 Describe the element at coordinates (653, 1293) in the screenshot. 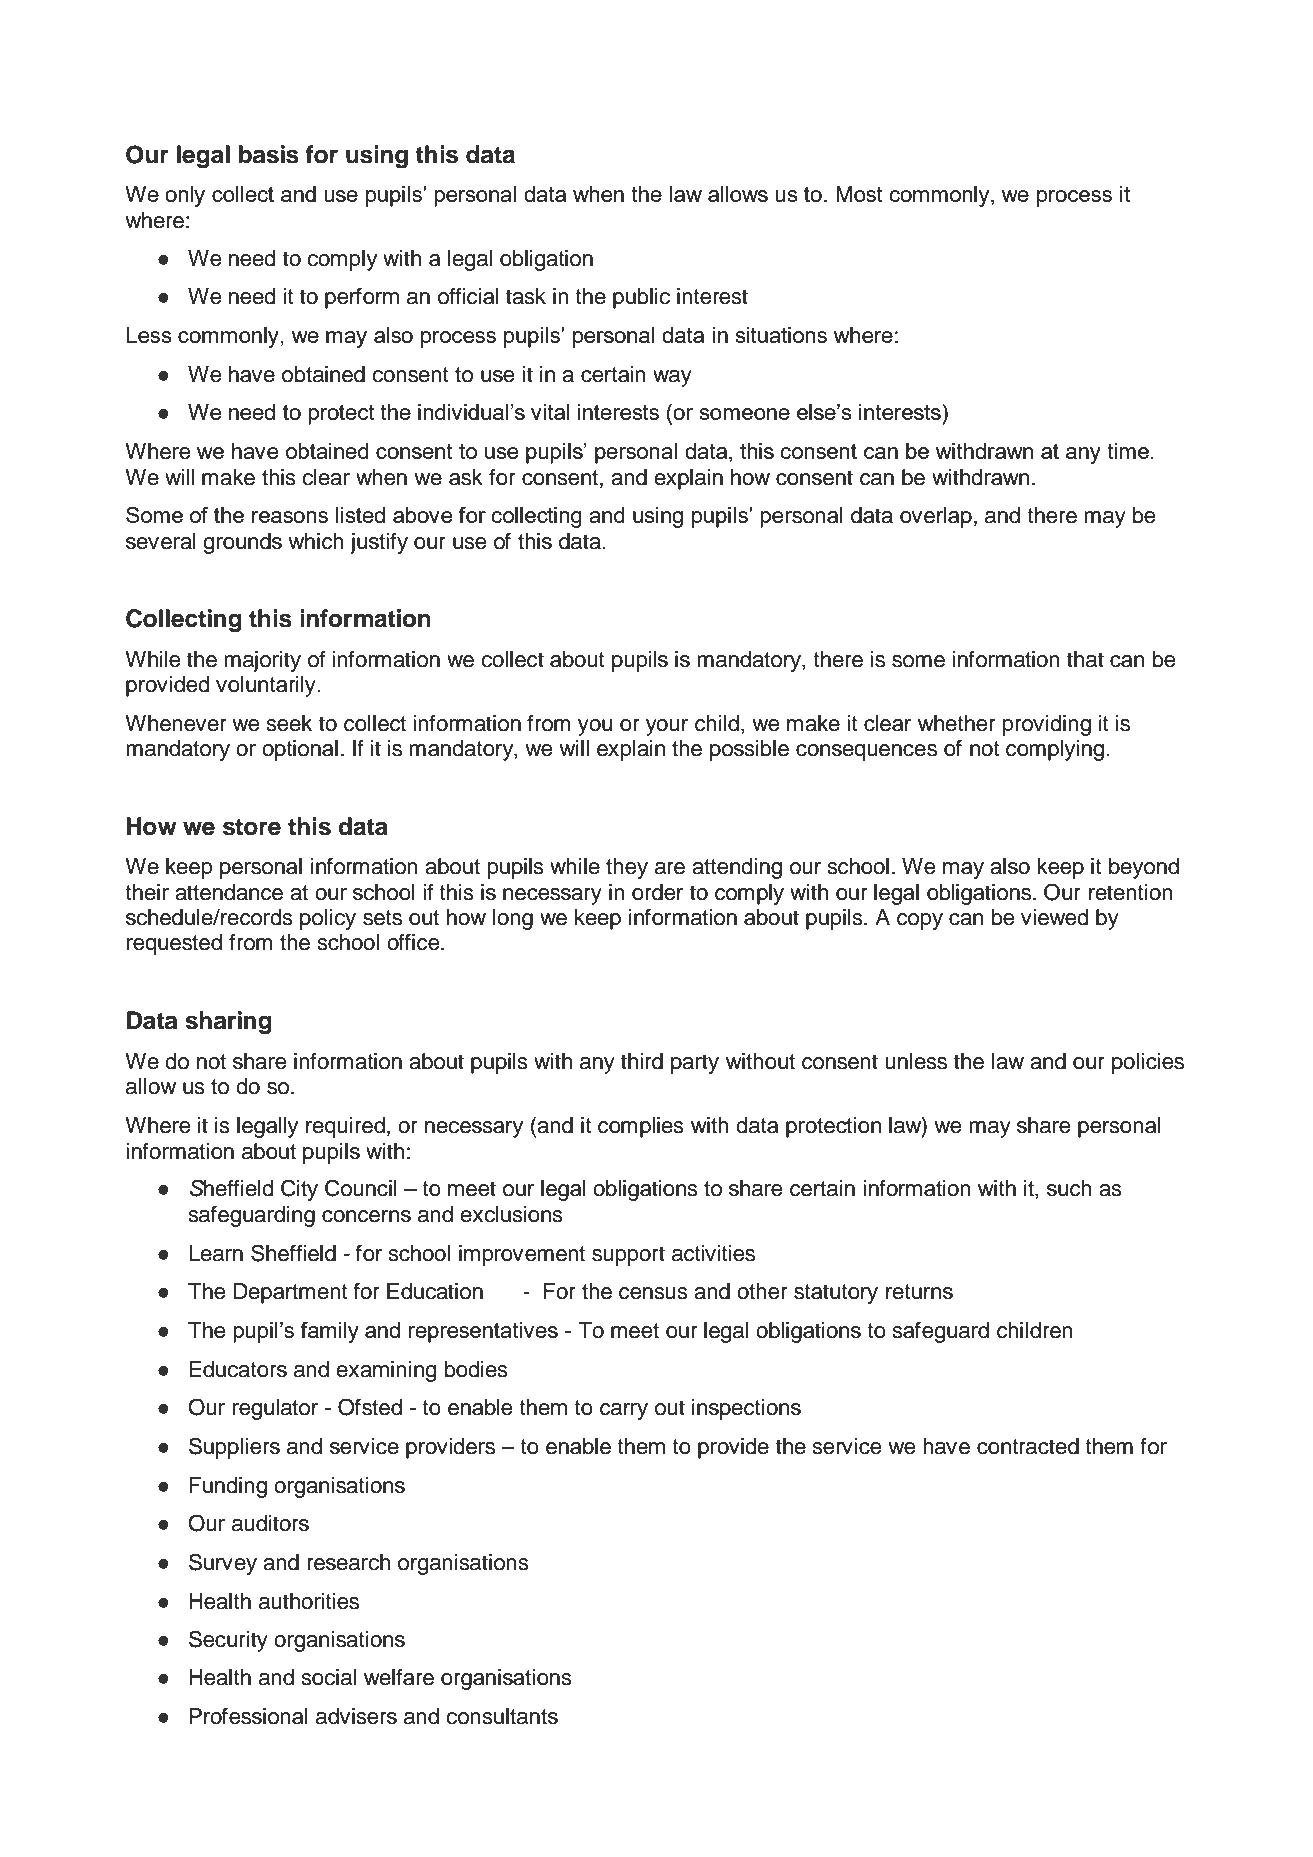

I see `census` at that location.
